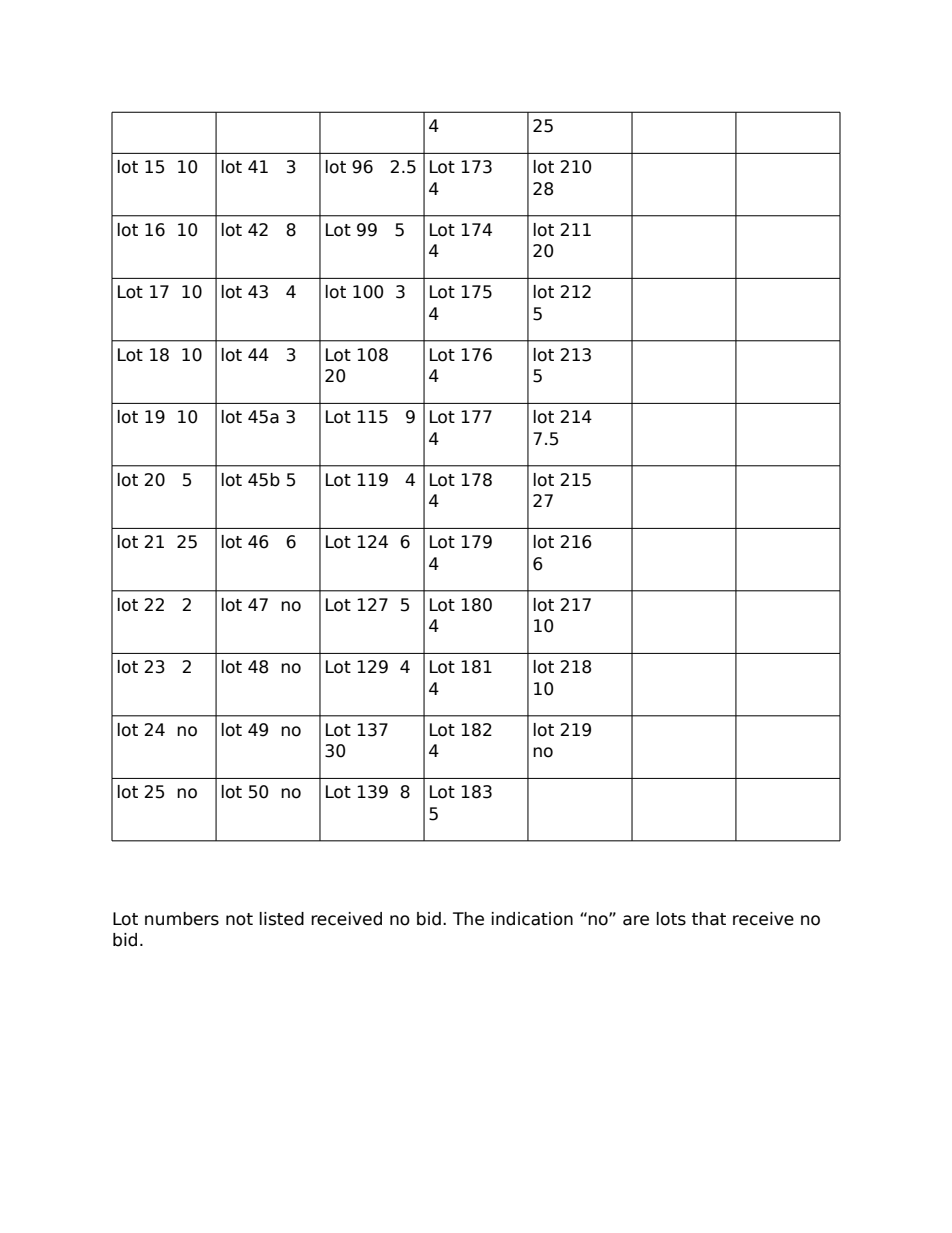  I want to click on not, so click(239, 919).
